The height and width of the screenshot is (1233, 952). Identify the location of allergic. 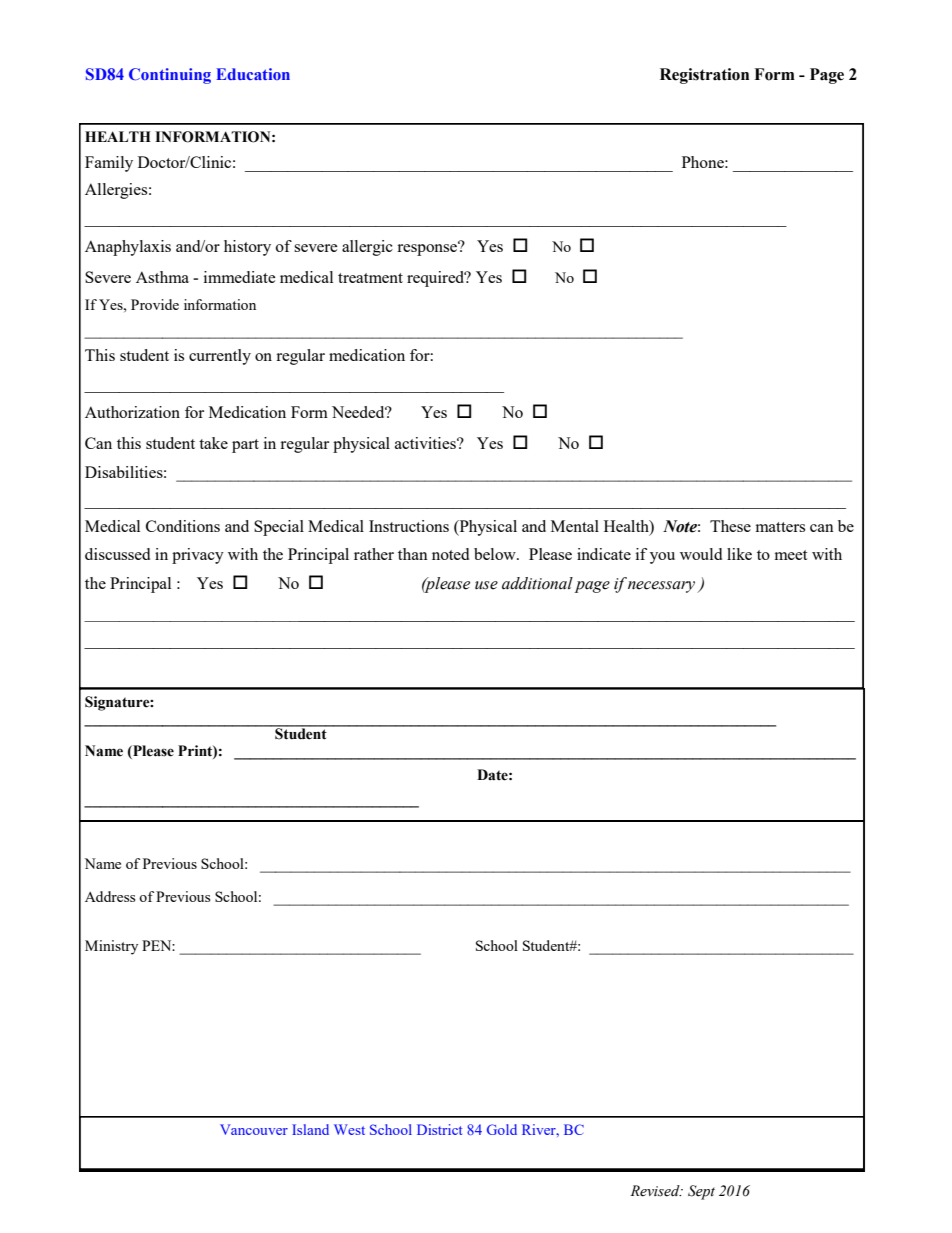
(367, 248).
